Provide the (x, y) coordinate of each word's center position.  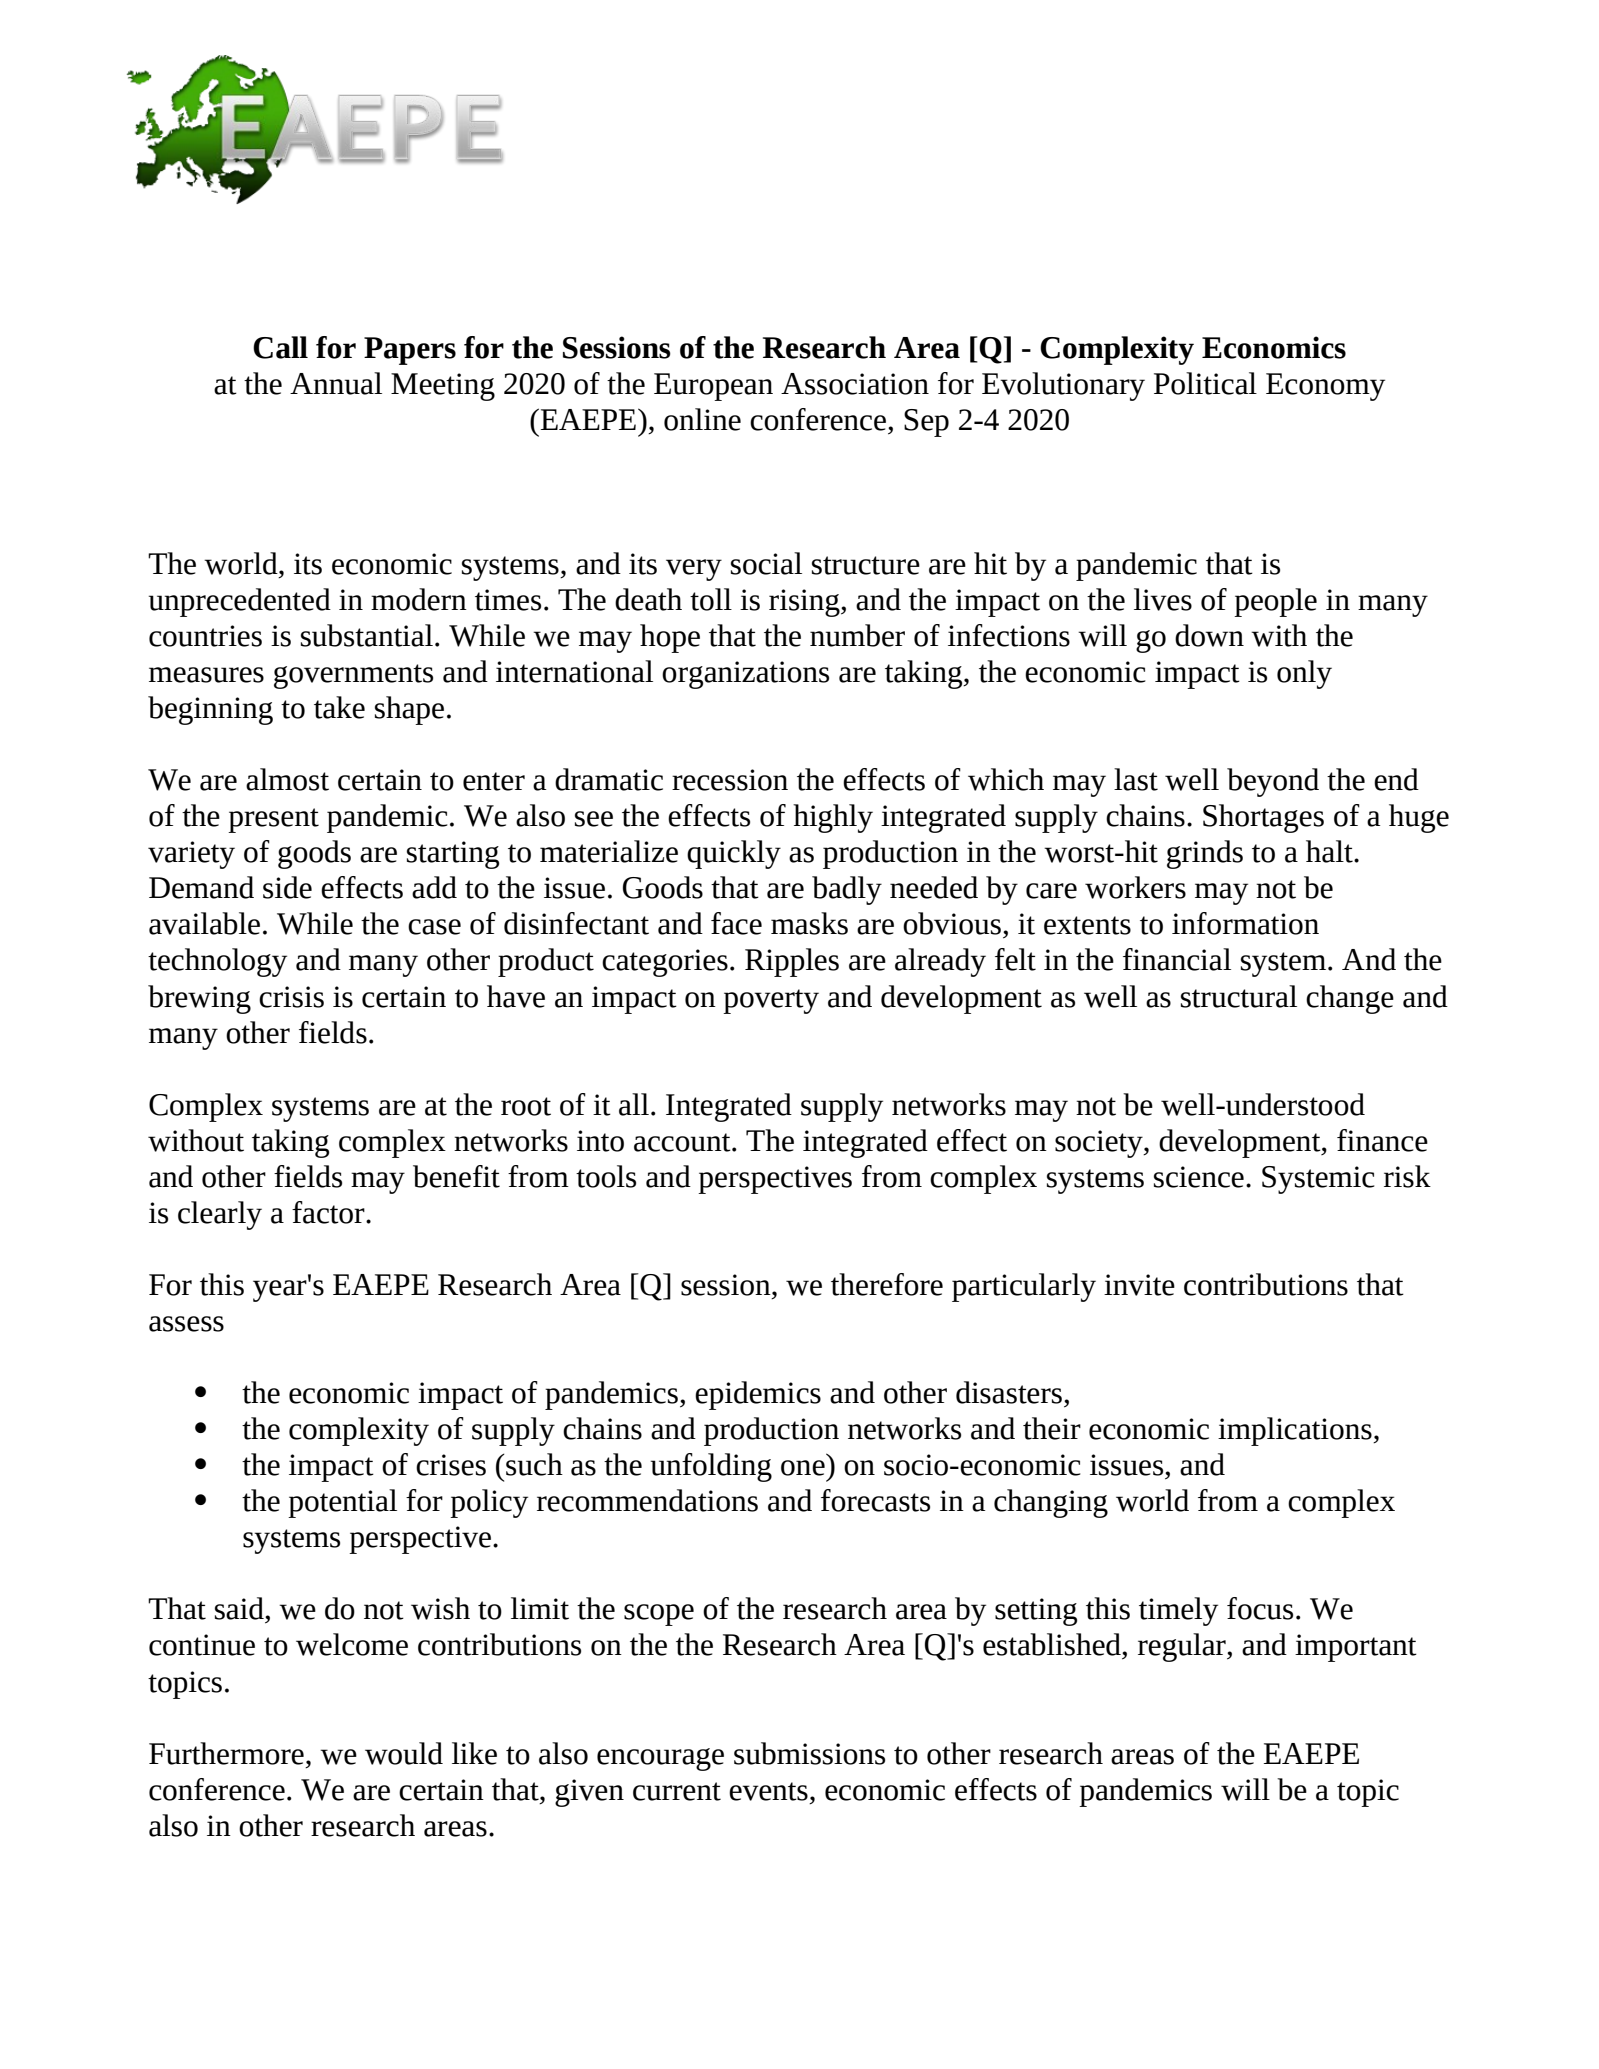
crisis (291, 997)
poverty (771, 1001)
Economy (1325, 387)
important (1356, 1648)
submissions (809, 1753)
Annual (336, 383)
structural (1239, 996)
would (404, 1753)
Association (855, 384)
